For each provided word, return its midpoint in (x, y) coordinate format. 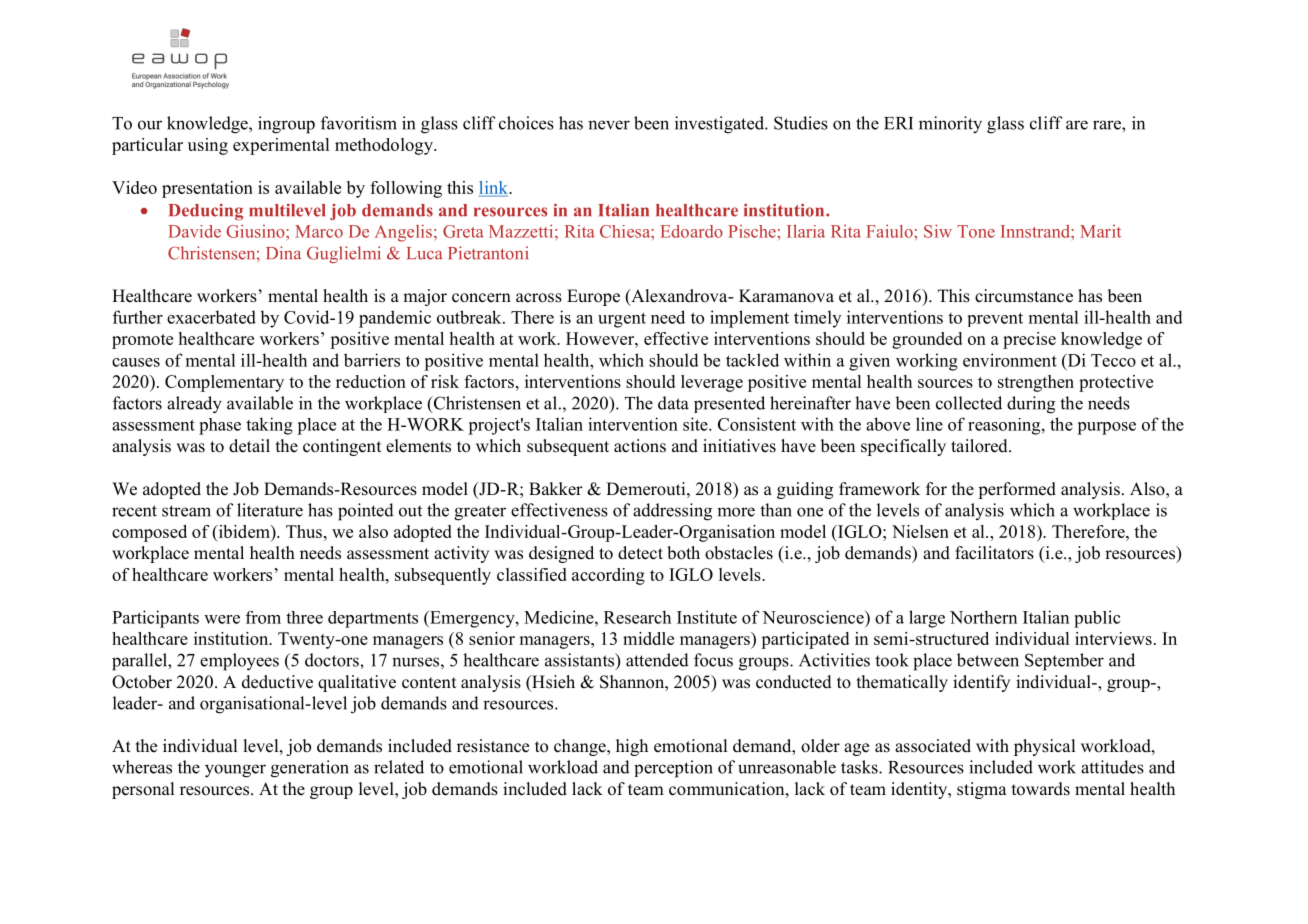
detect (640, 553)
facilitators (994, 553)
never (609, 125)
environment (1010, 360)
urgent (622, 320)
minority (950, 125)
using (208, 146)
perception (673, 769)
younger (235, 771)
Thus (304, 531)
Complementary (224, 383)
